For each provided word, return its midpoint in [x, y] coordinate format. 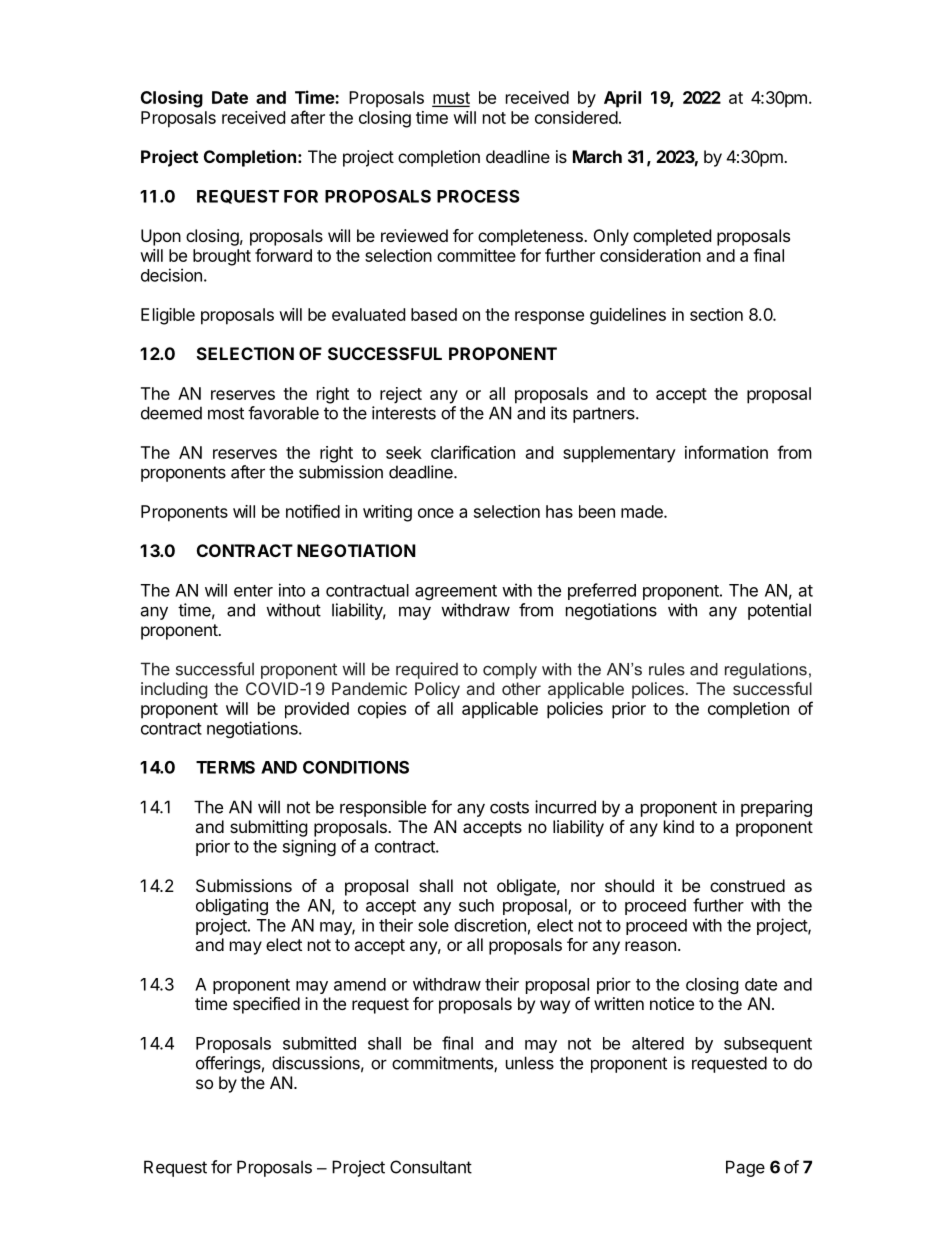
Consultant [431, 1167]
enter [253, 591]
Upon [161, 237]
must [451, 99]
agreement [456, 592]
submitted [319, 1043]
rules [667, 669]
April [622, 99]
